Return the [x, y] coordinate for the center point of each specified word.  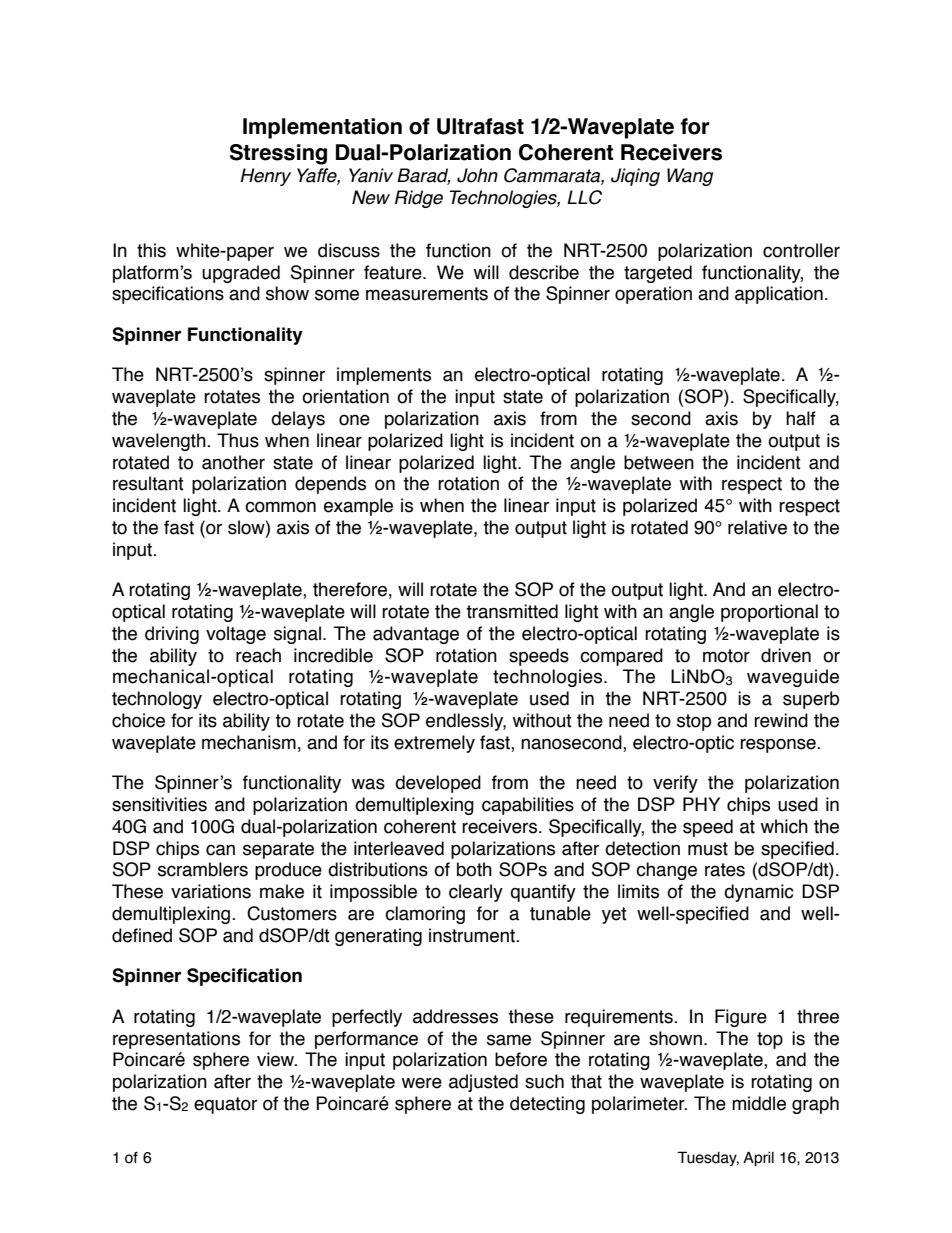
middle [759, 1103]
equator [225, 1105]
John [477, 175]
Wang [690, 177]
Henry [265, 177]
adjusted [483, 1083]
